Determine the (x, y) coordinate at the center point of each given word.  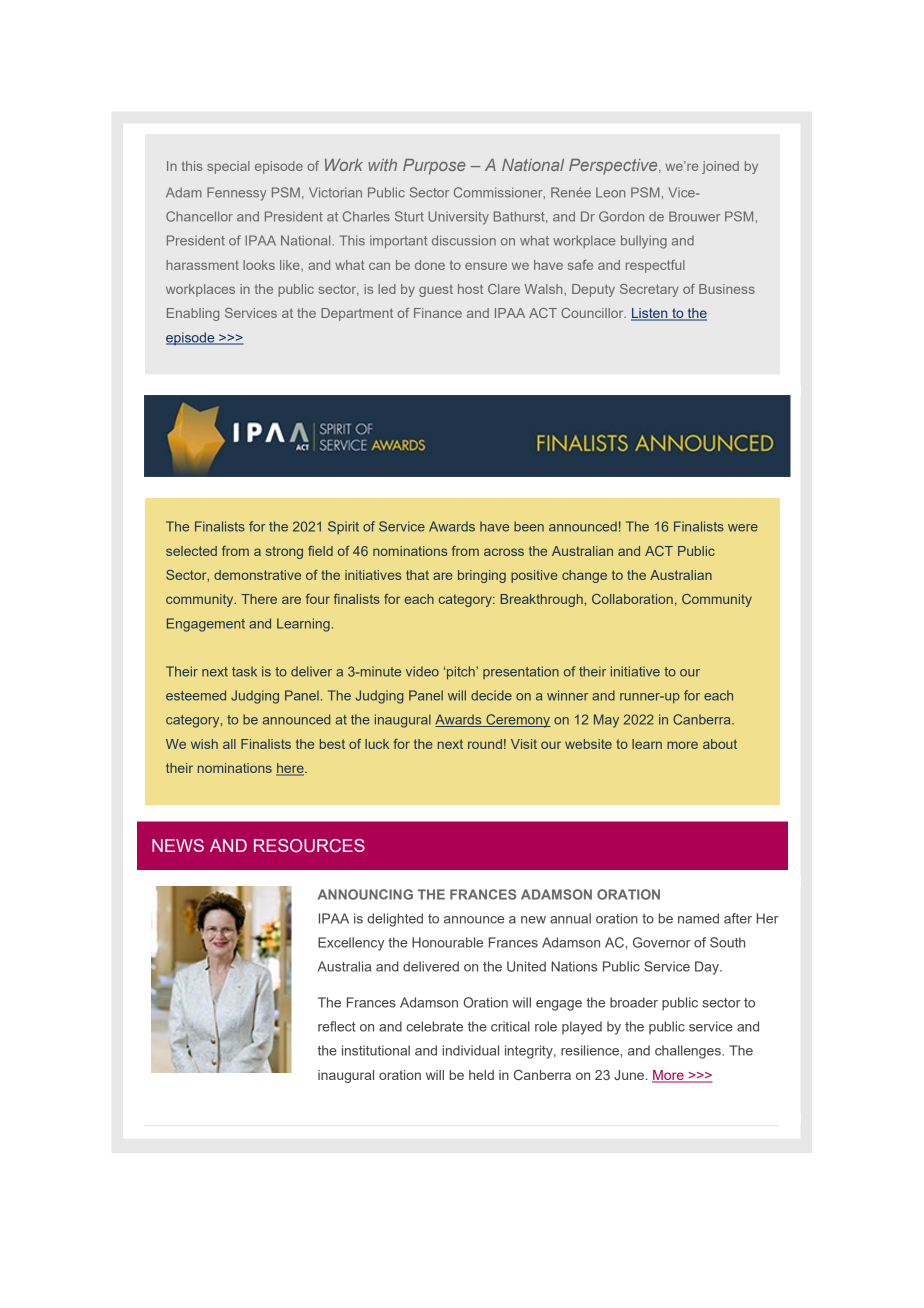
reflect (337, 1026)
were (743, 528)
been (529, 526)
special (228, 167)
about (720, 744)
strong (284, 552)
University (458, 218)
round (485, 744)
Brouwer (694, 216)
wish (204, 744)
